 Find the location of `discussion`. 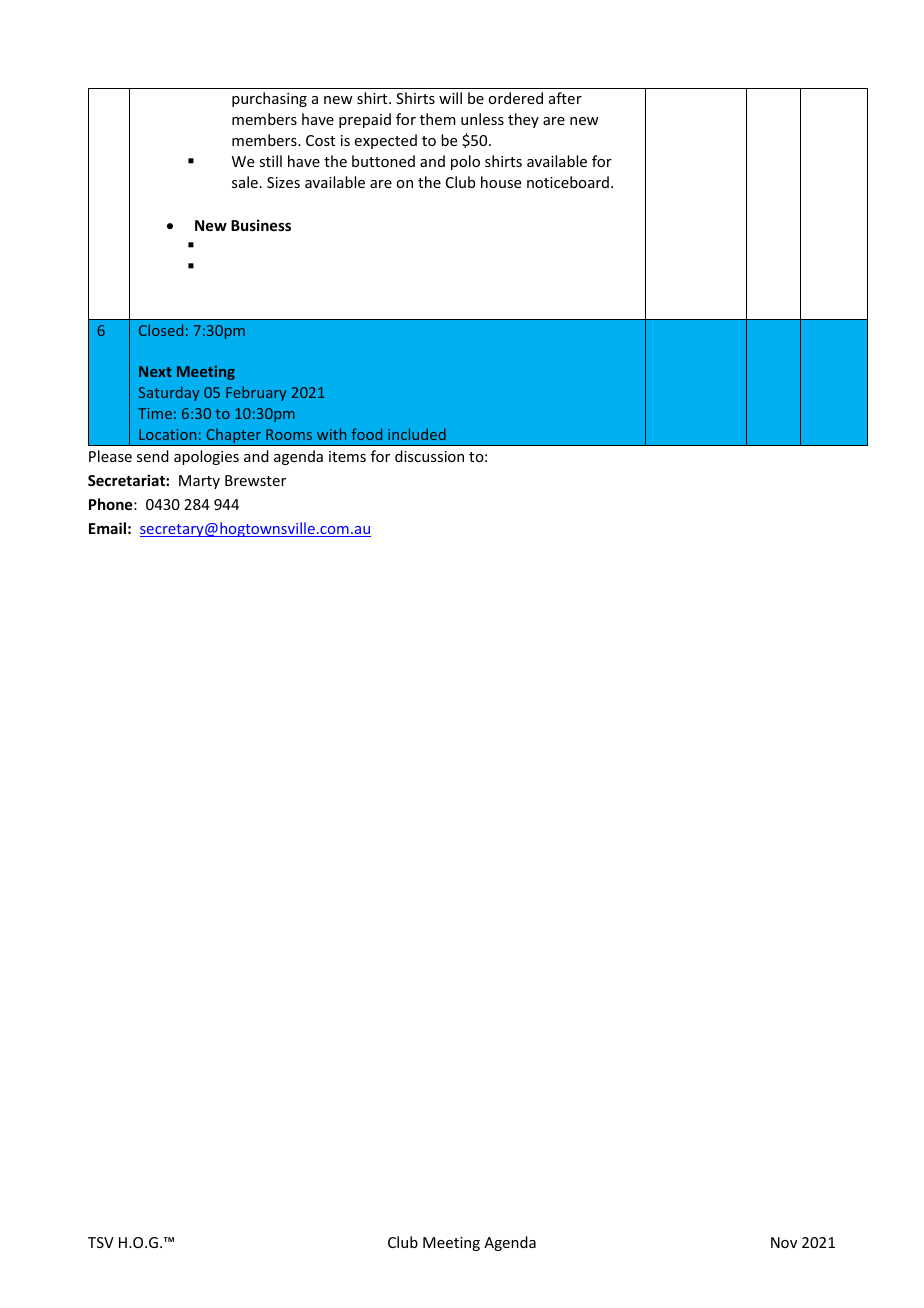

discussion is located at coordinates (429, 456).
